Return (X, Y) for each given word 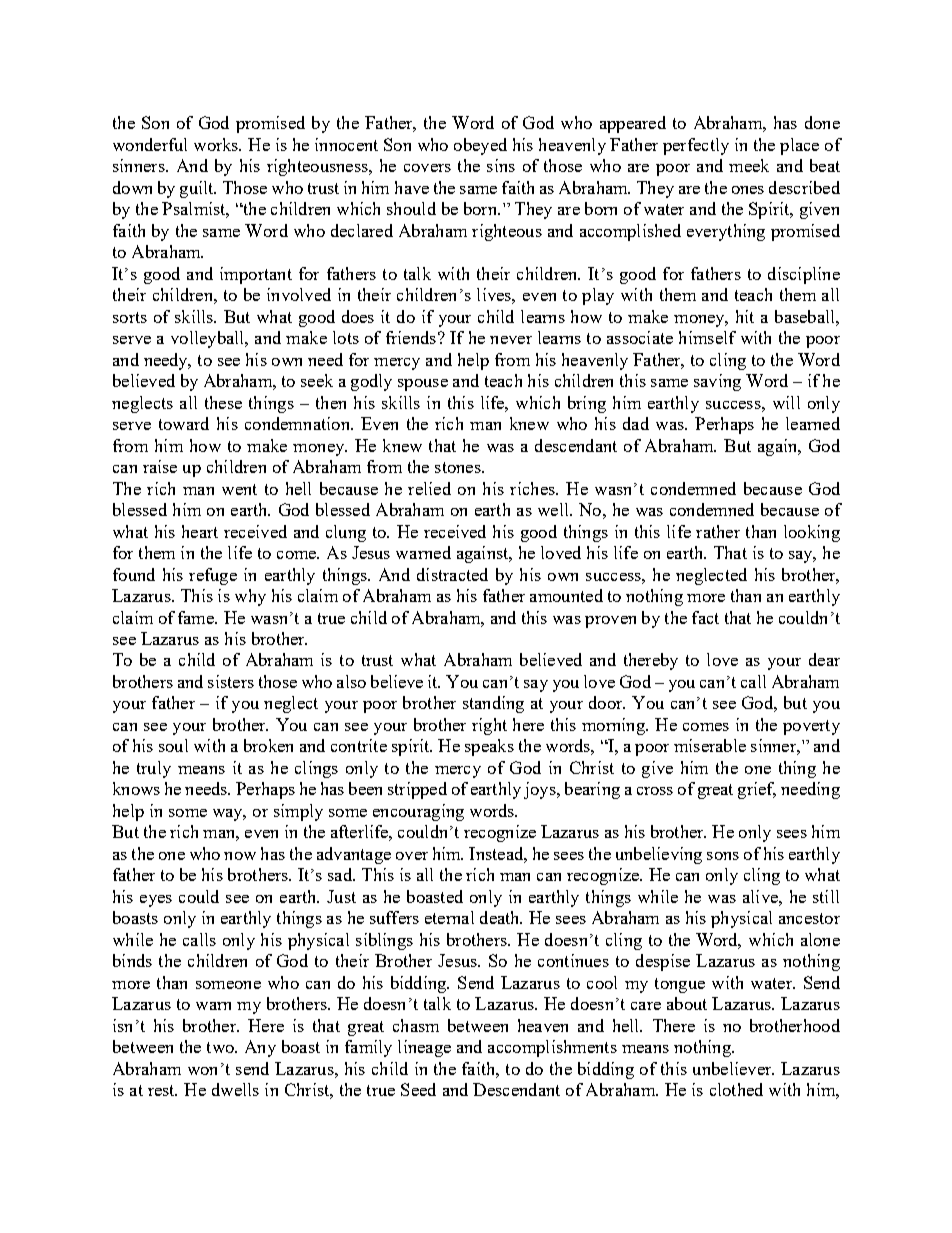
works (217, 144)
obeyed (480, 146)
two (221, 1047)
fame (197, 617)
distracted (452, 574)
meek (749, 165)
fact (705, 617)
